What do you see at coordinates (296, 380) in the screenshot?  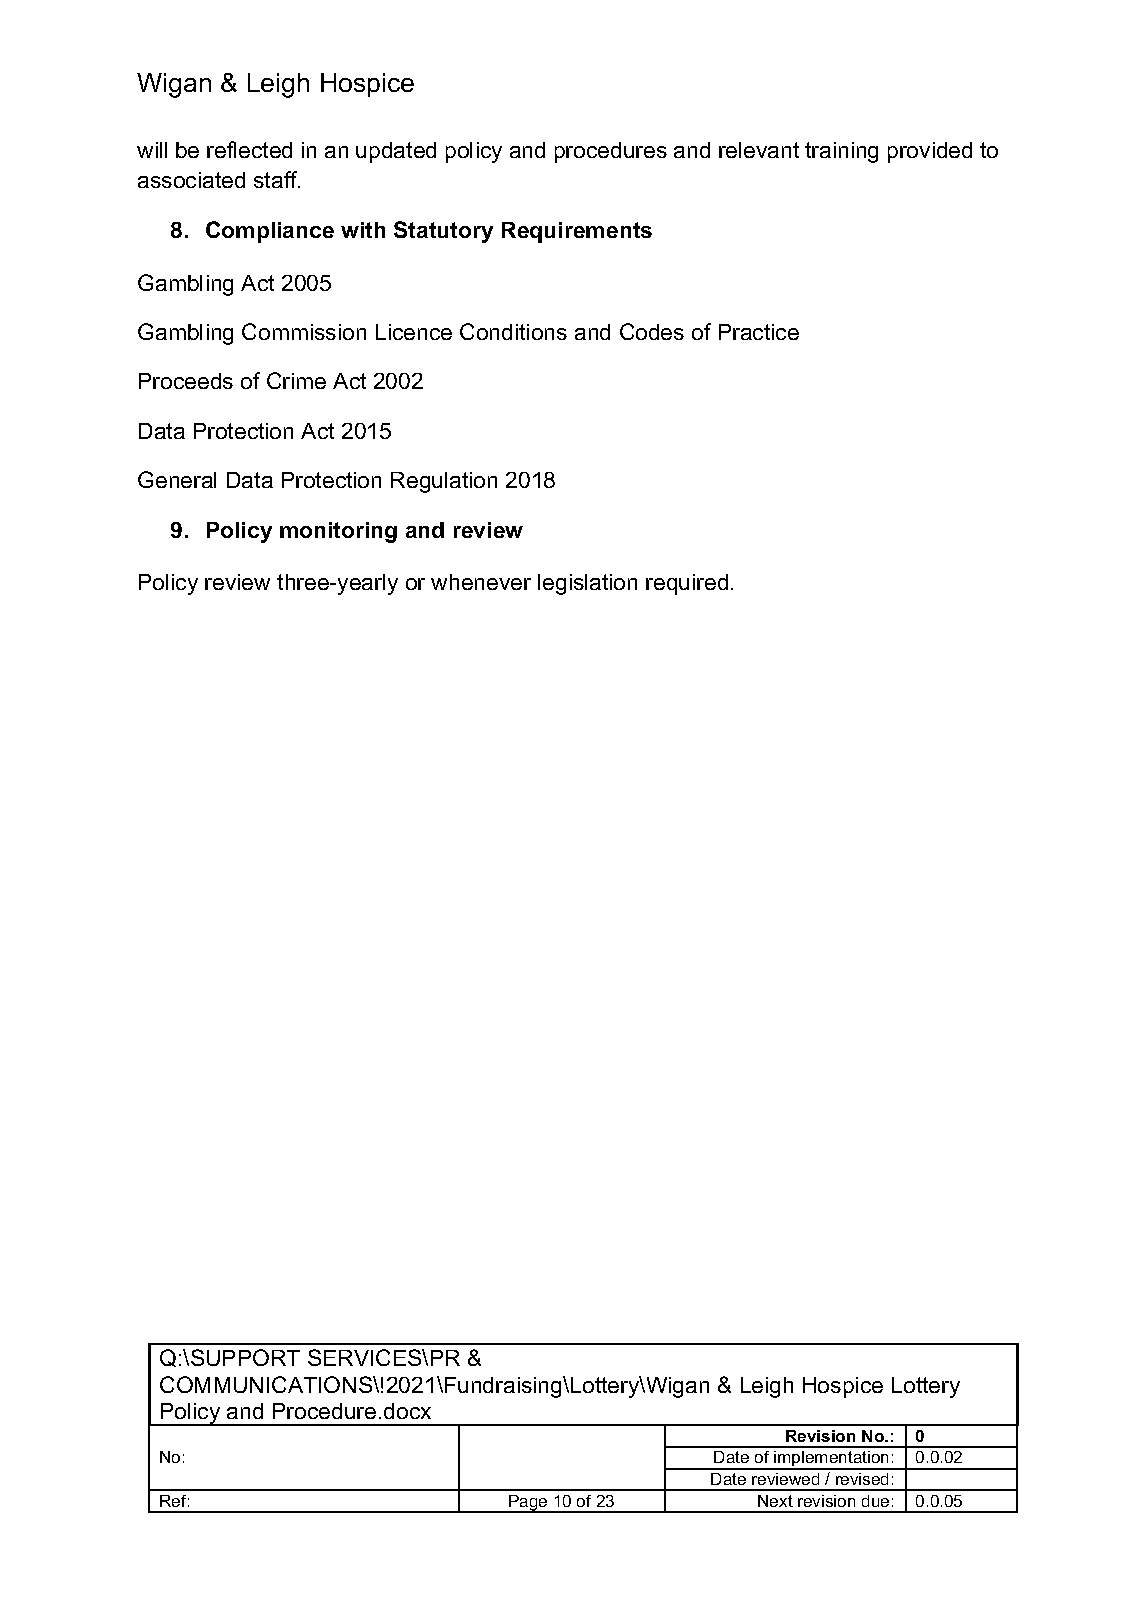 I see `Crime` at bounding box center [296, 380].
